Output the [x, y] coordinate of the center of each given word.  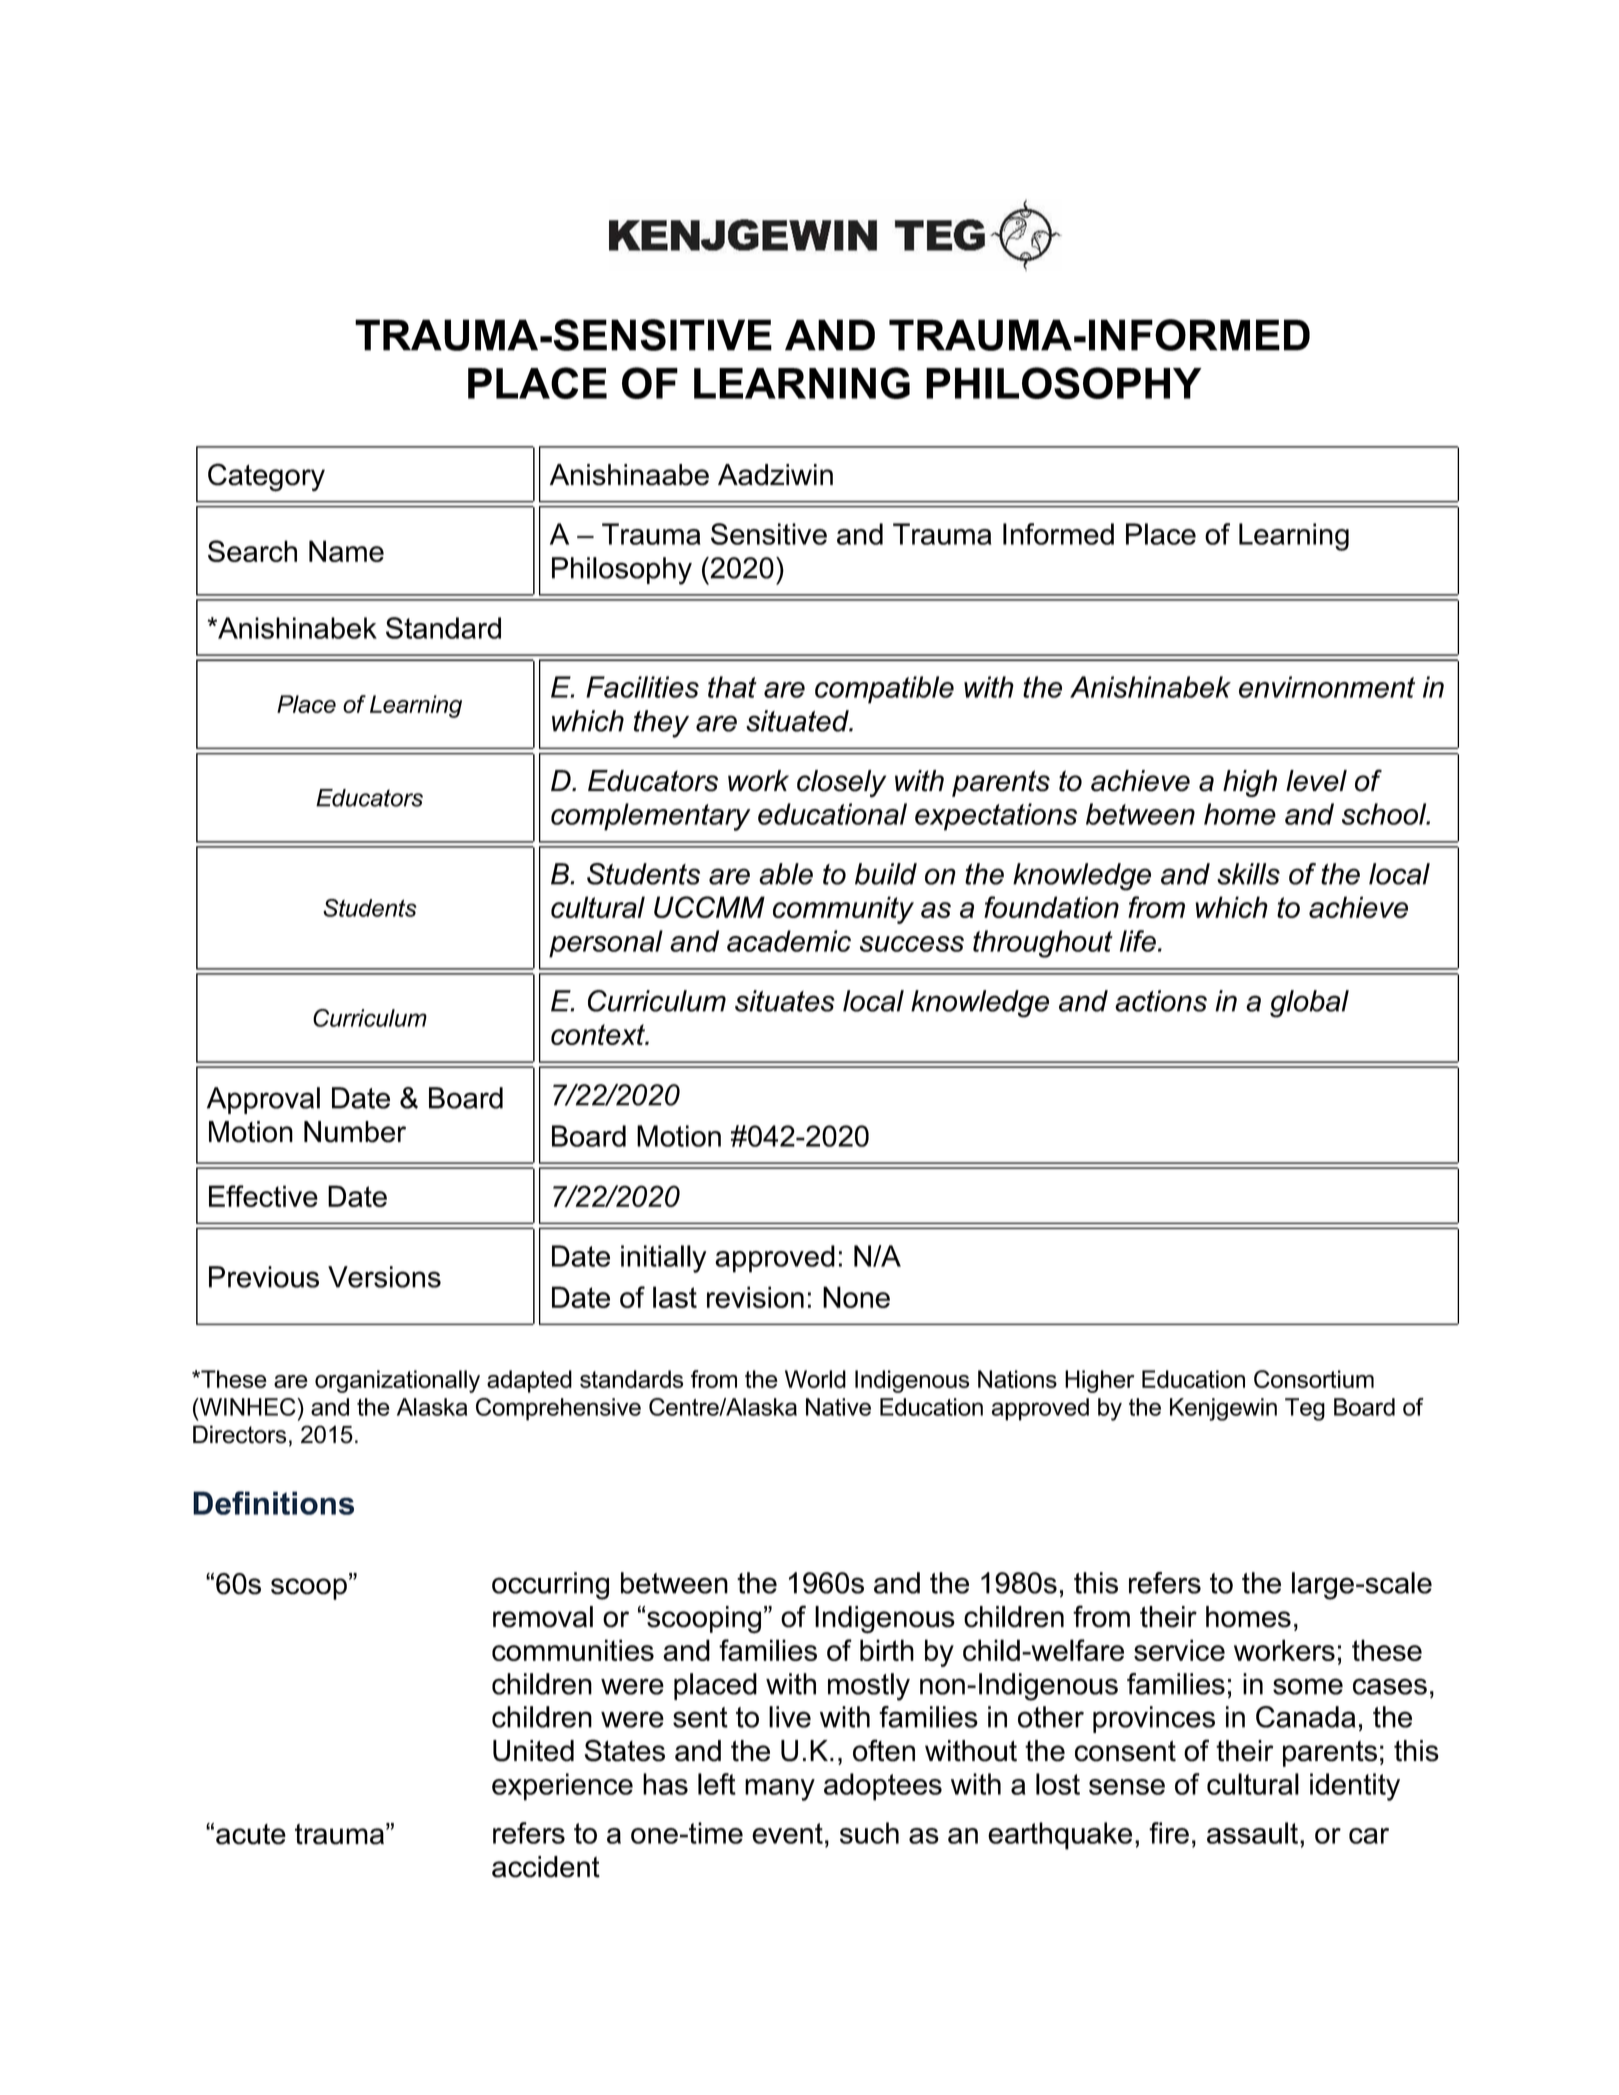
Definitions [273, 1503]
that [732, 687]
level [1316, 781]
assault [1254, 1833]
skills [1248, 874]
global [1309, 1004]
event [787, 1833]
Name [346, 551]
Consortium [1314, 1379]
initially [663, 1259]
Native [838, 1407]
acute [251, 1834]
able [786, 874]
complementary [651, 817]
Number [355, 1132]
